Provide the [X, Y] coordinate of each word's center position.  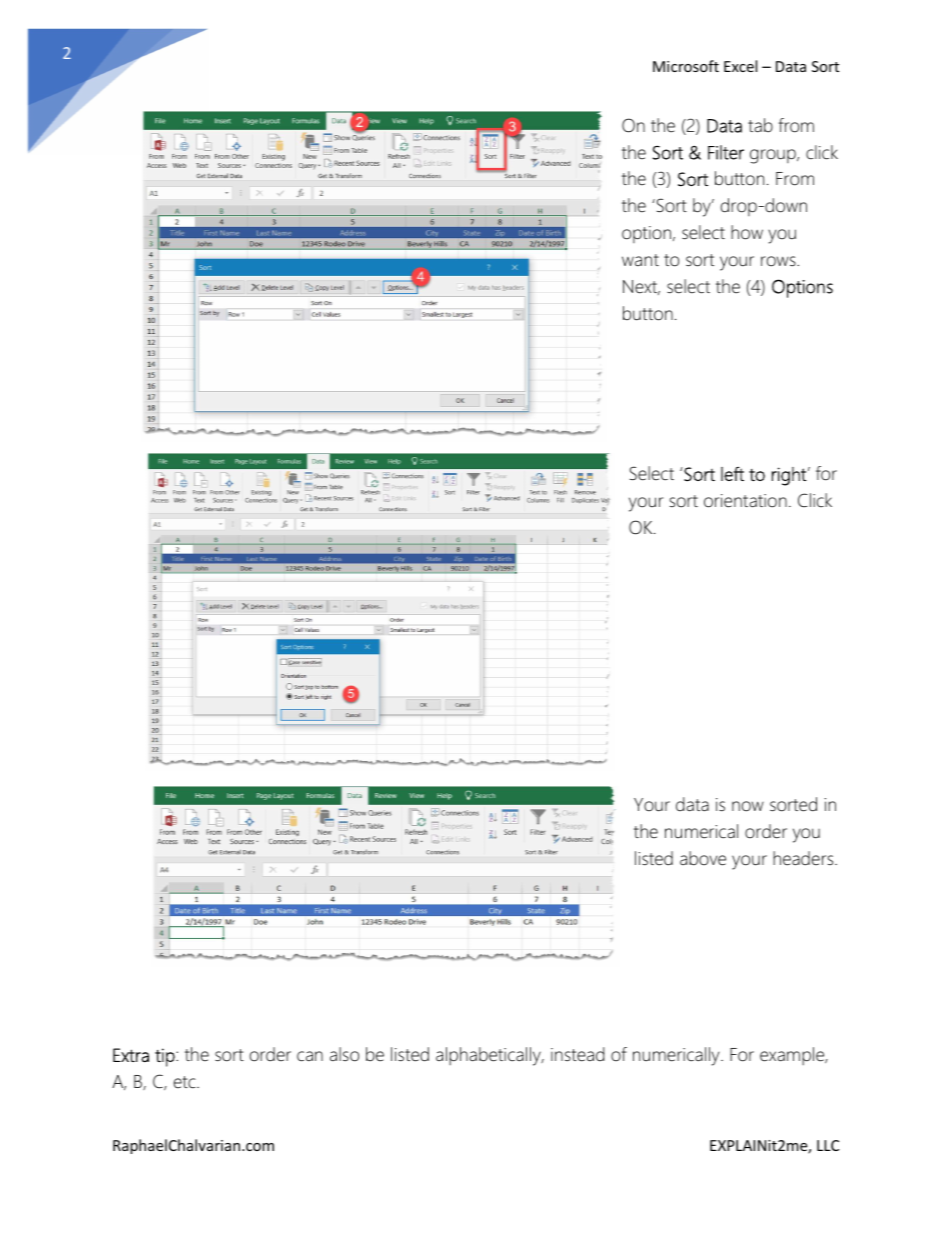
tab [760, 125]
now [748, 806]
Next [641, 287]
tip [166, 1057]
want [640, 260]
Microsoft [686, 66]
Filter [726, 152]
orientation [745, 501]
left [732, 473]
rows [779, 261]
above [703, 858]
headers [804, 858]
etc [186, 1082]
